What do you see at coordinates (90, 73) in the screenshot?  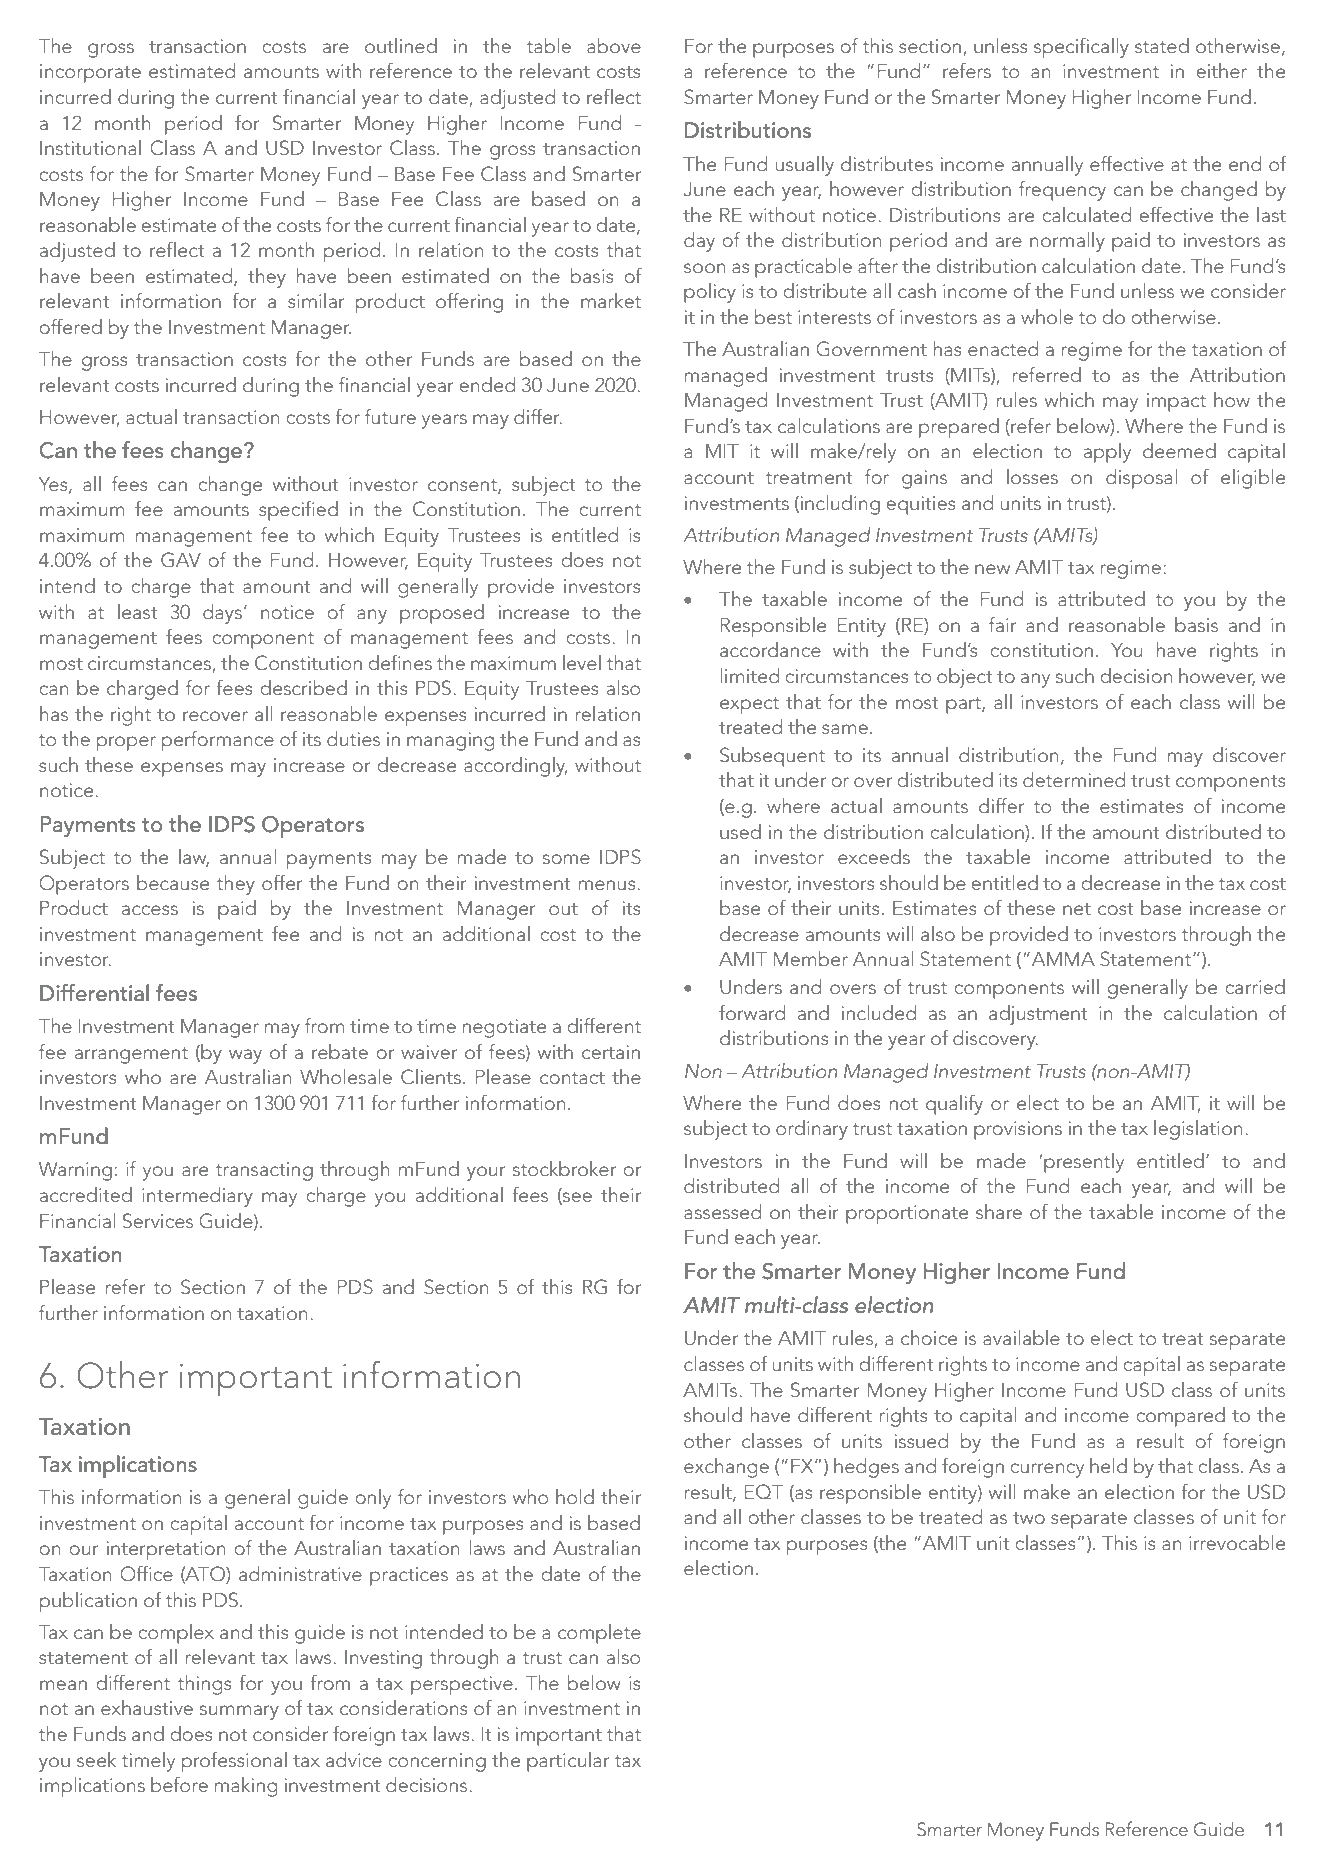 I see `incorporate` at bounding box center [90, 73].
